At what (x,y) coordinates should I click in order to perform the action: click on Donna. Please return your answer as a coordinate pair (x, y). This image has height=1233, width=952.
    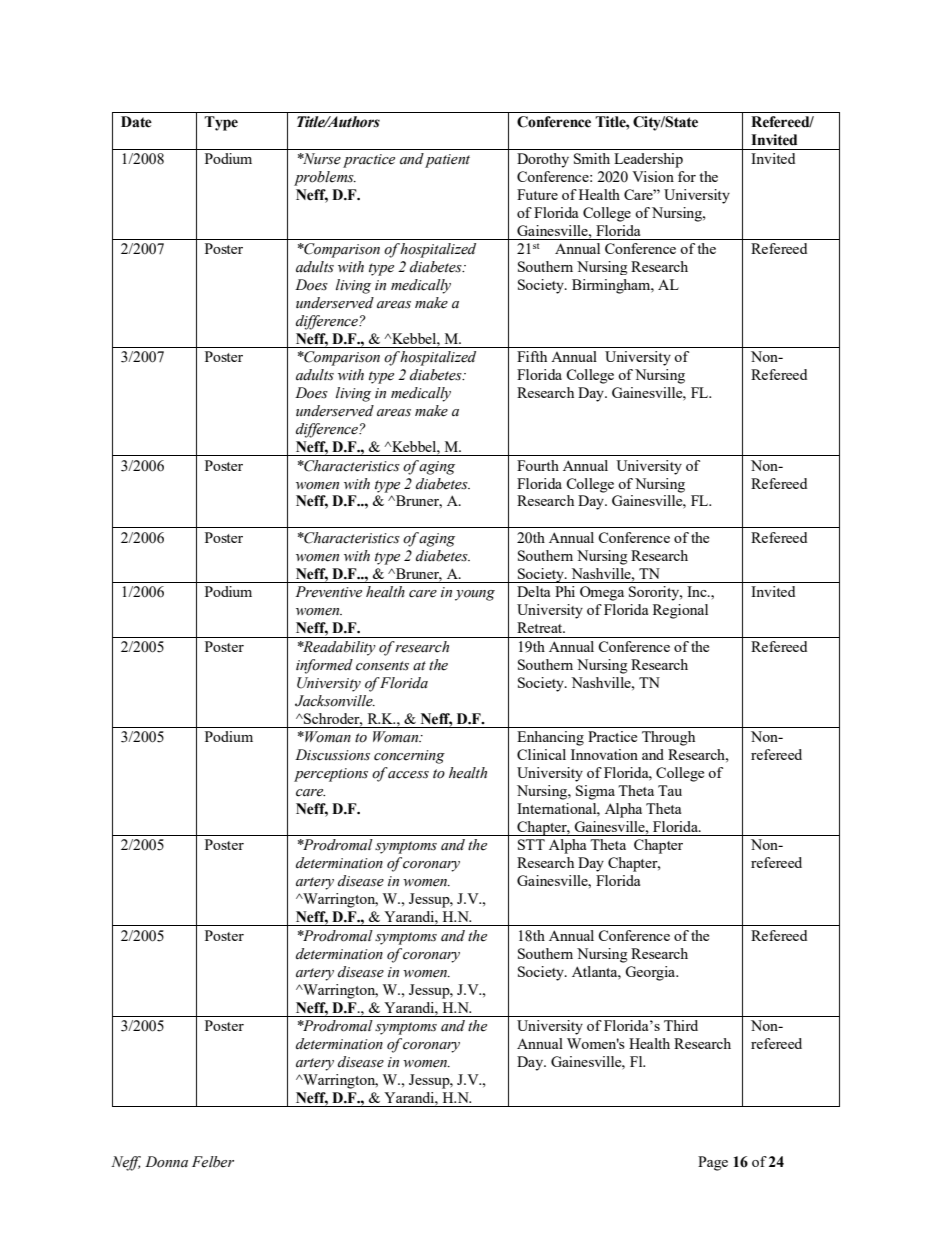
    Looking at the image, I should click on (166, 1162).
